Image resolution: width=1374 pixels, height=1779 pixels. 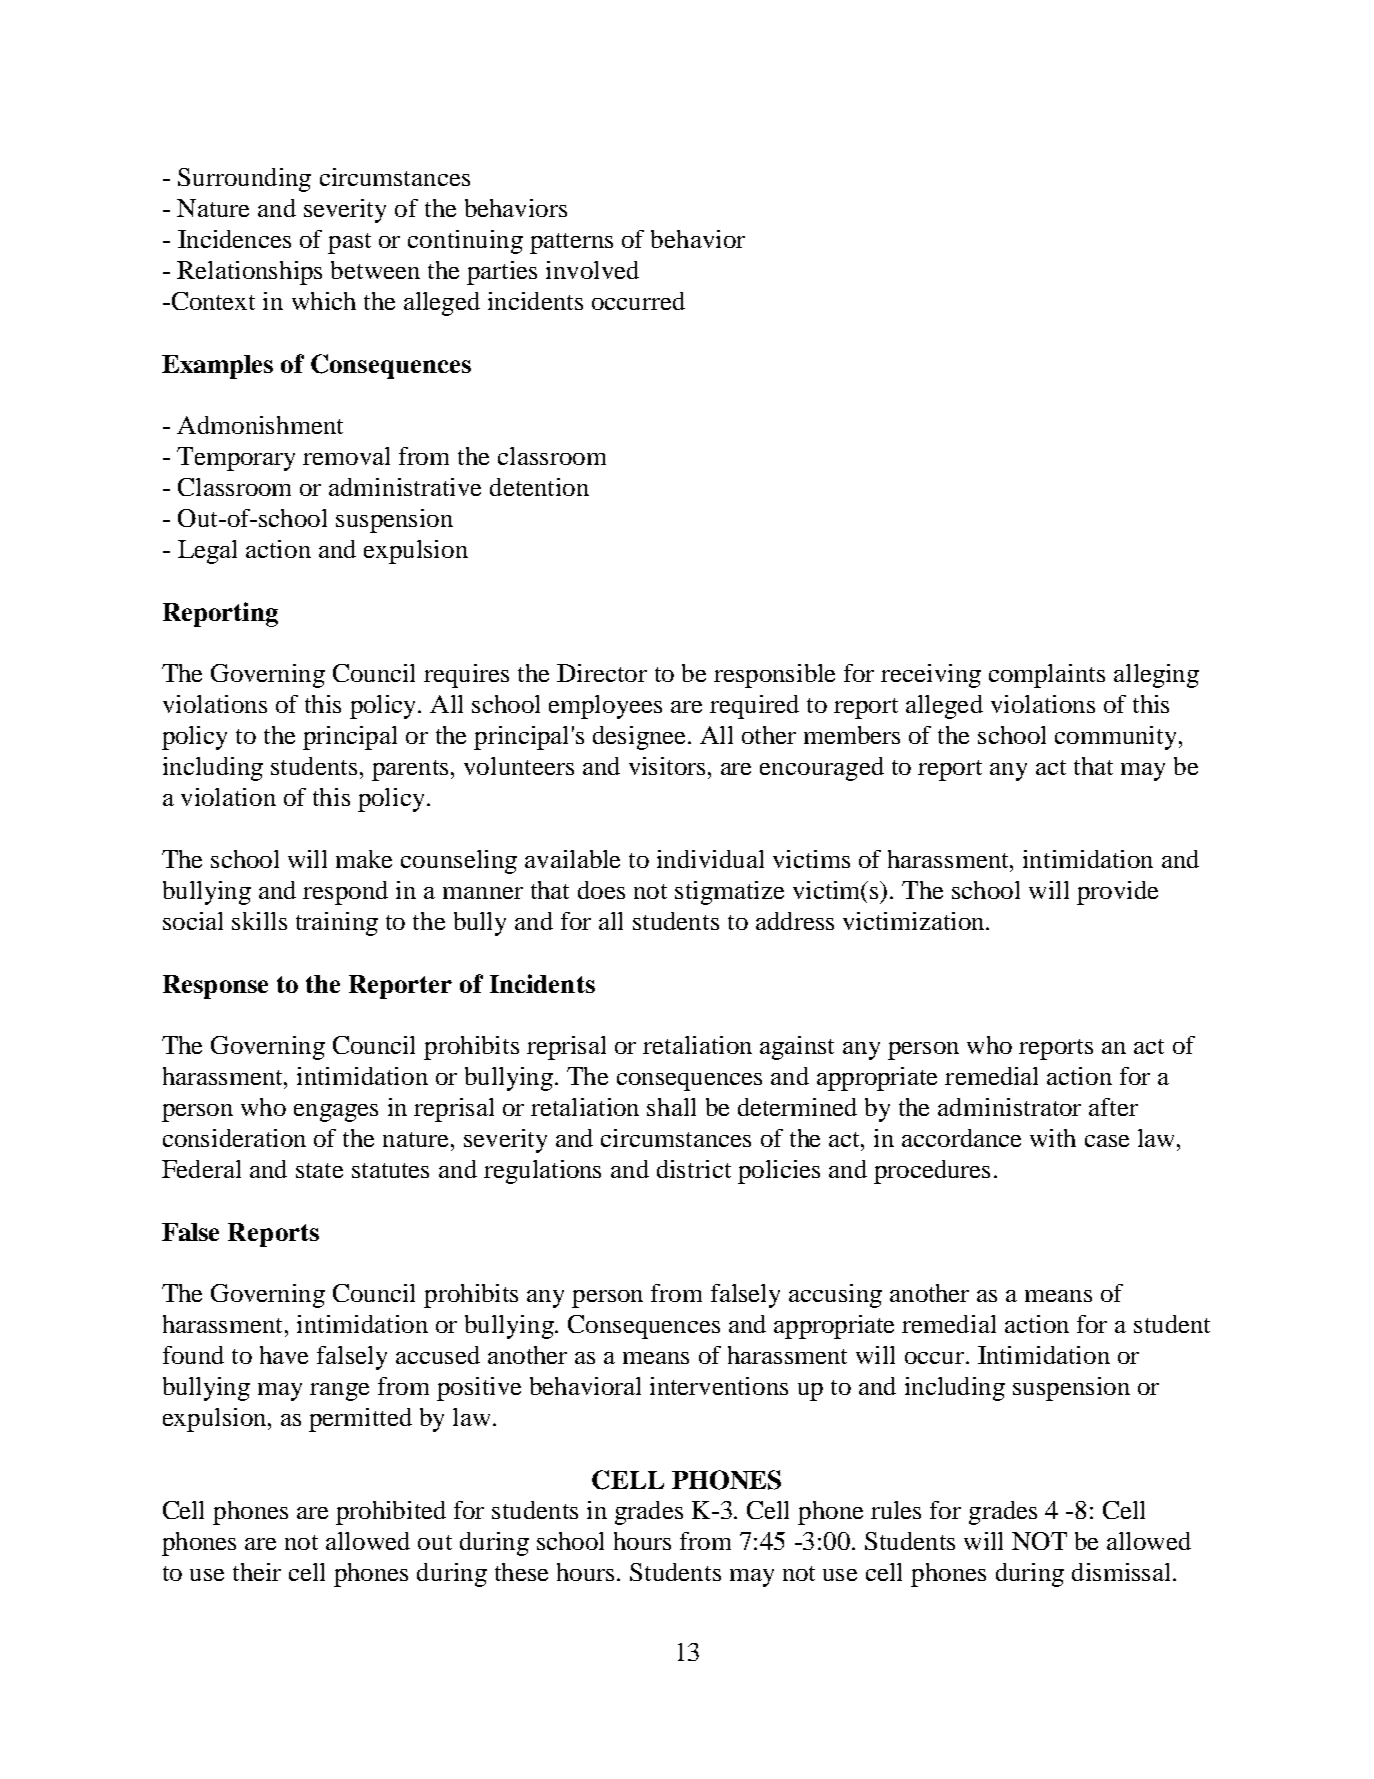 What do you see at coordinates (571, 243) in the document?
I see `patterns` at bounding box center [571, 243].
